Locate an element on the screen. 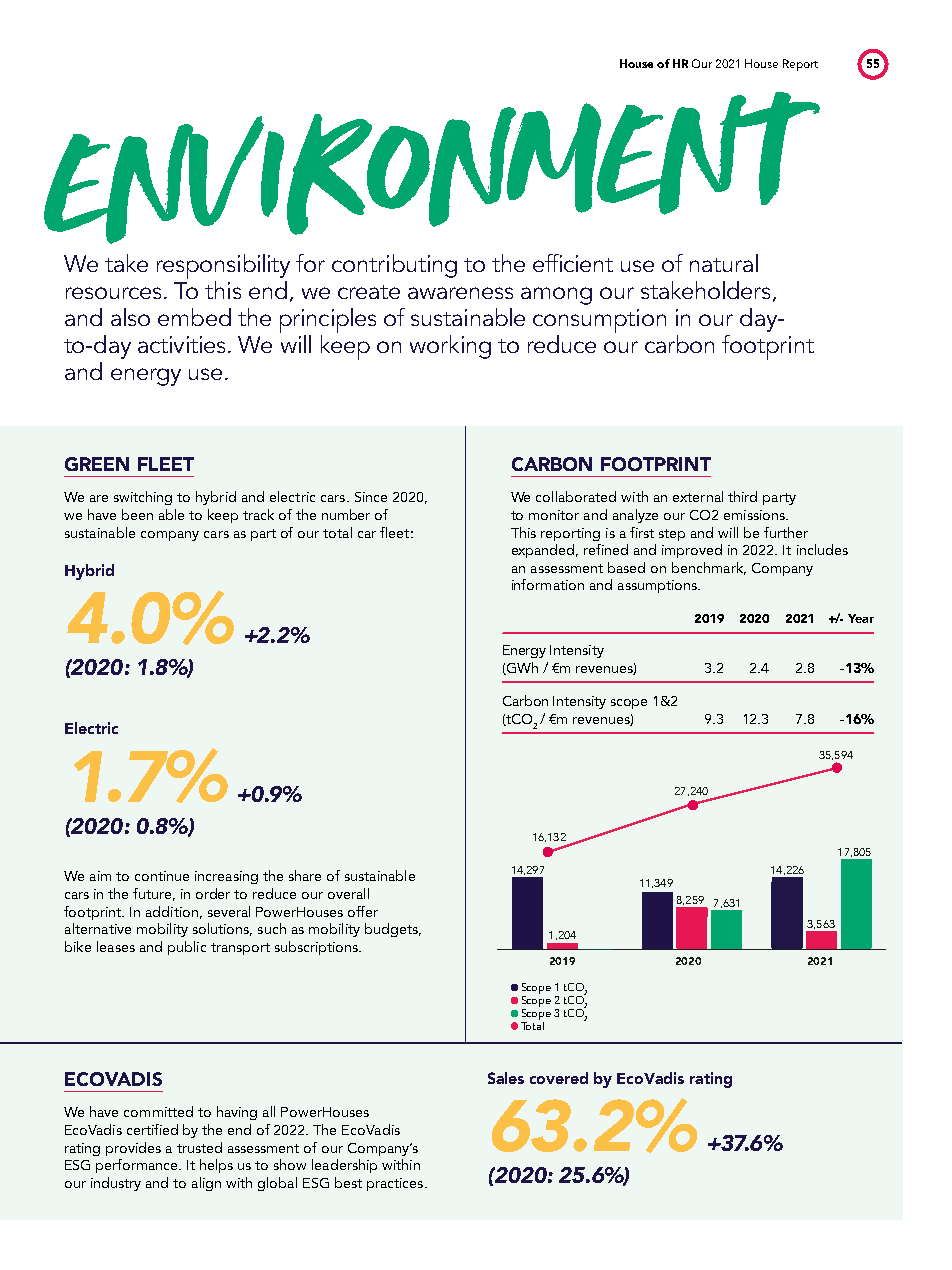 The height and width of the screenshot is (1270, 952). embed is located at coordinates (194, 317).
